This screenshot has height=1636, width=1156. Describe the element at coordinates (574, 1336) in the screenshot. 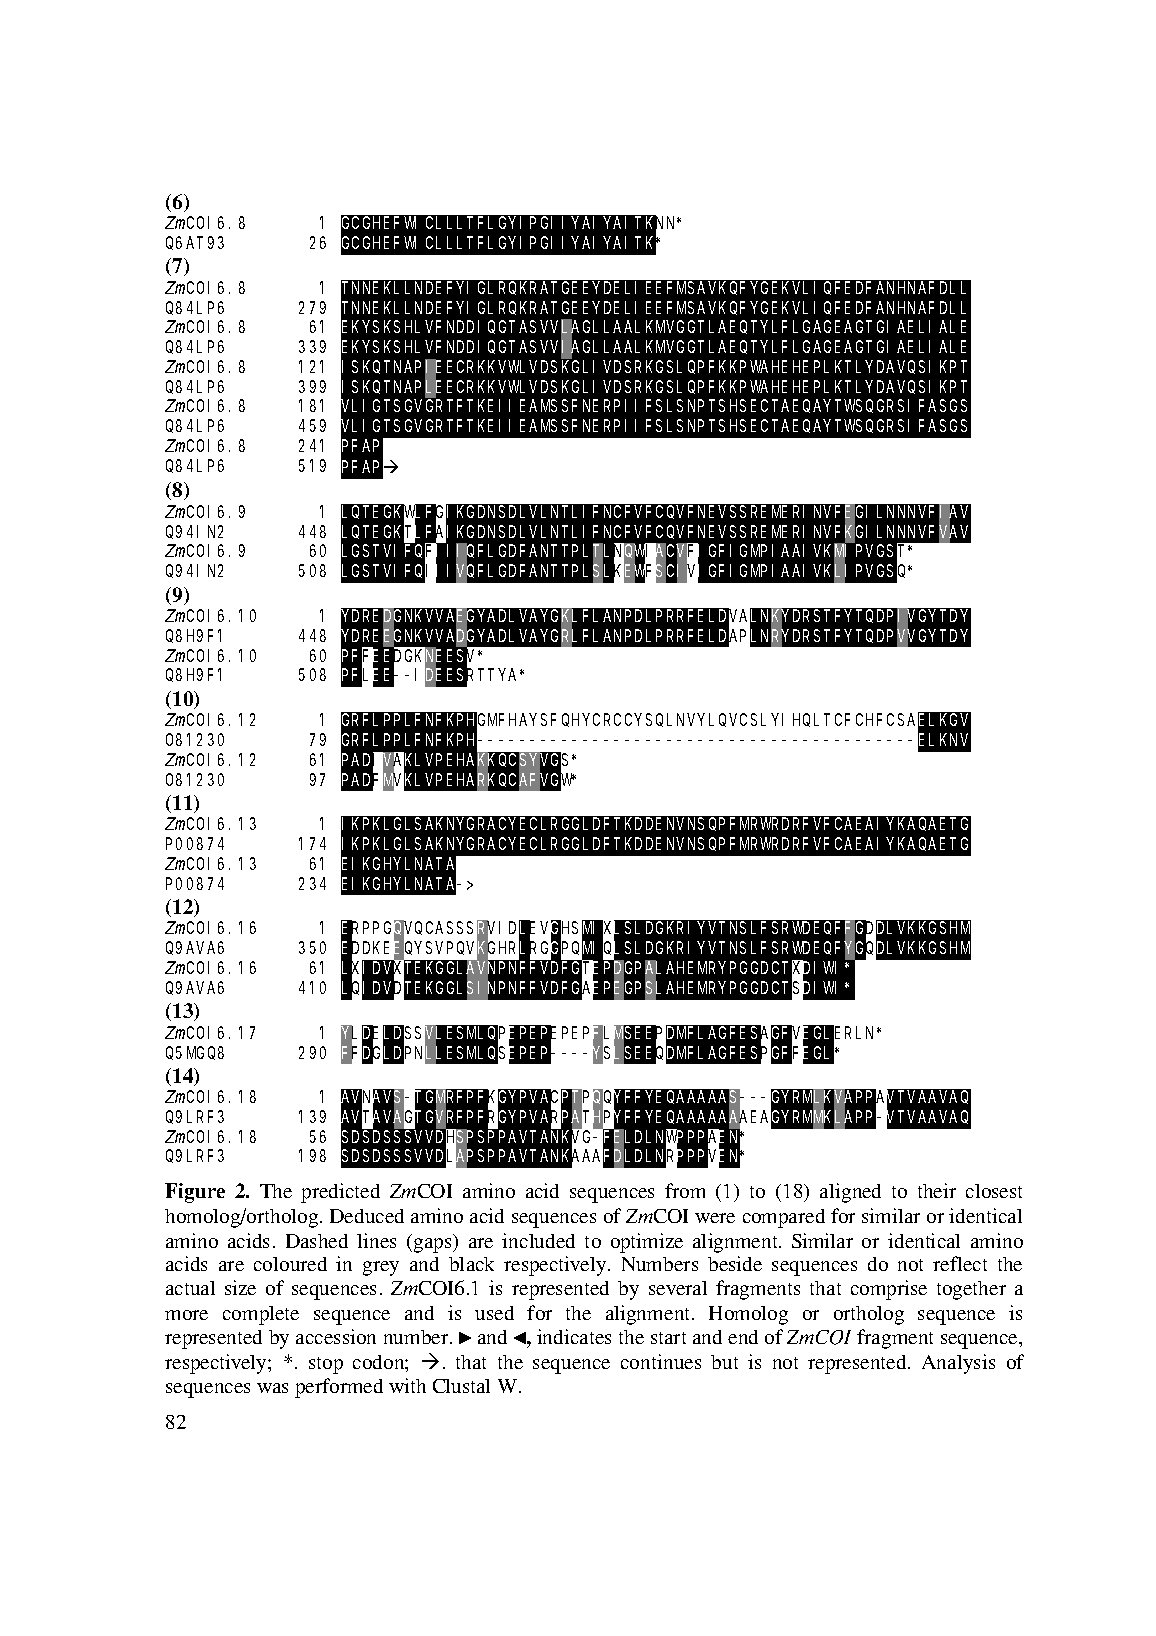

I see `indicates` at that location.
